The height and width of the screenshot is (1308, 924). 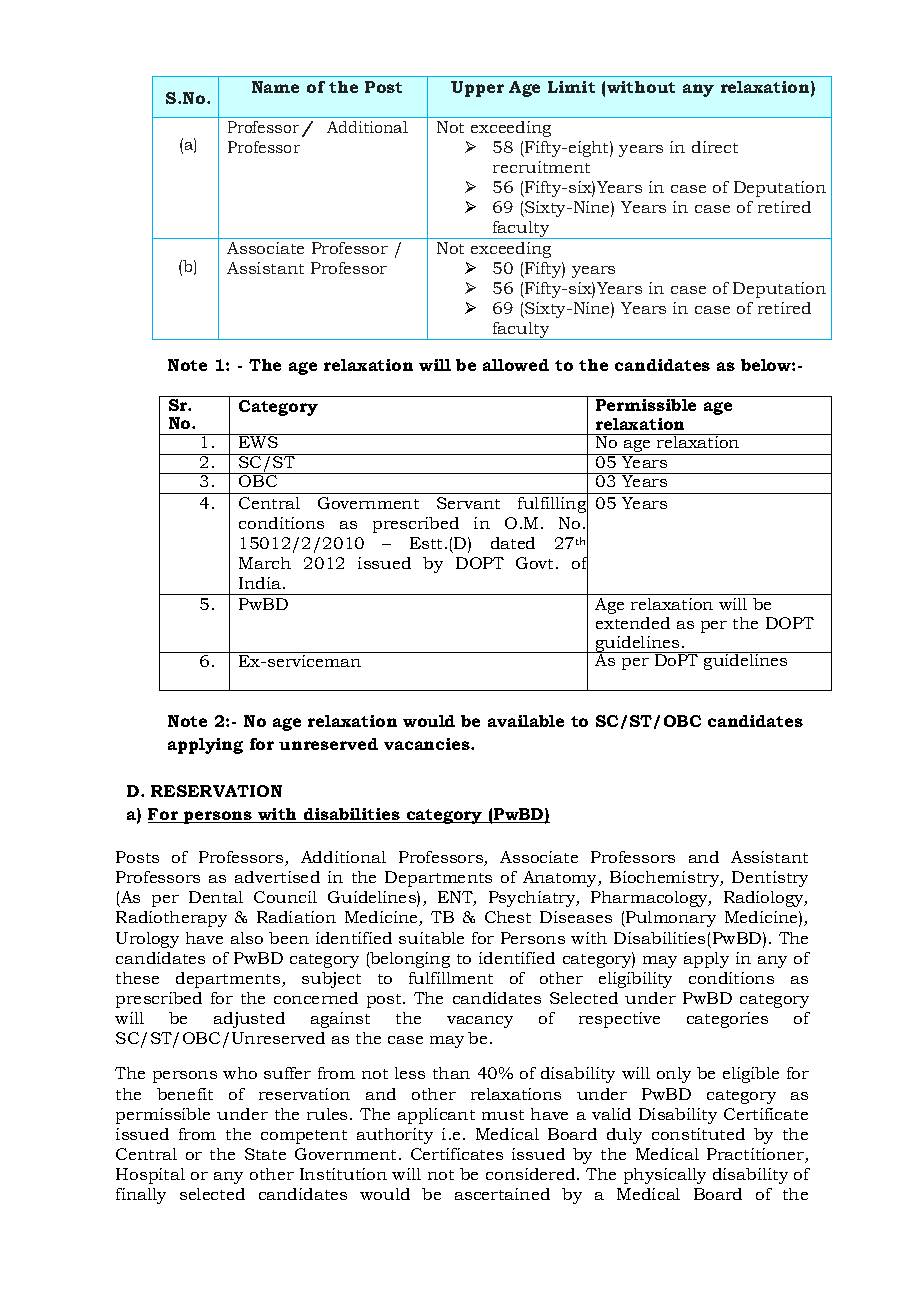 What do you see at coordinates (516, 365) in the screenshot?
I see `allowed` at bounding box center [516, 365].
